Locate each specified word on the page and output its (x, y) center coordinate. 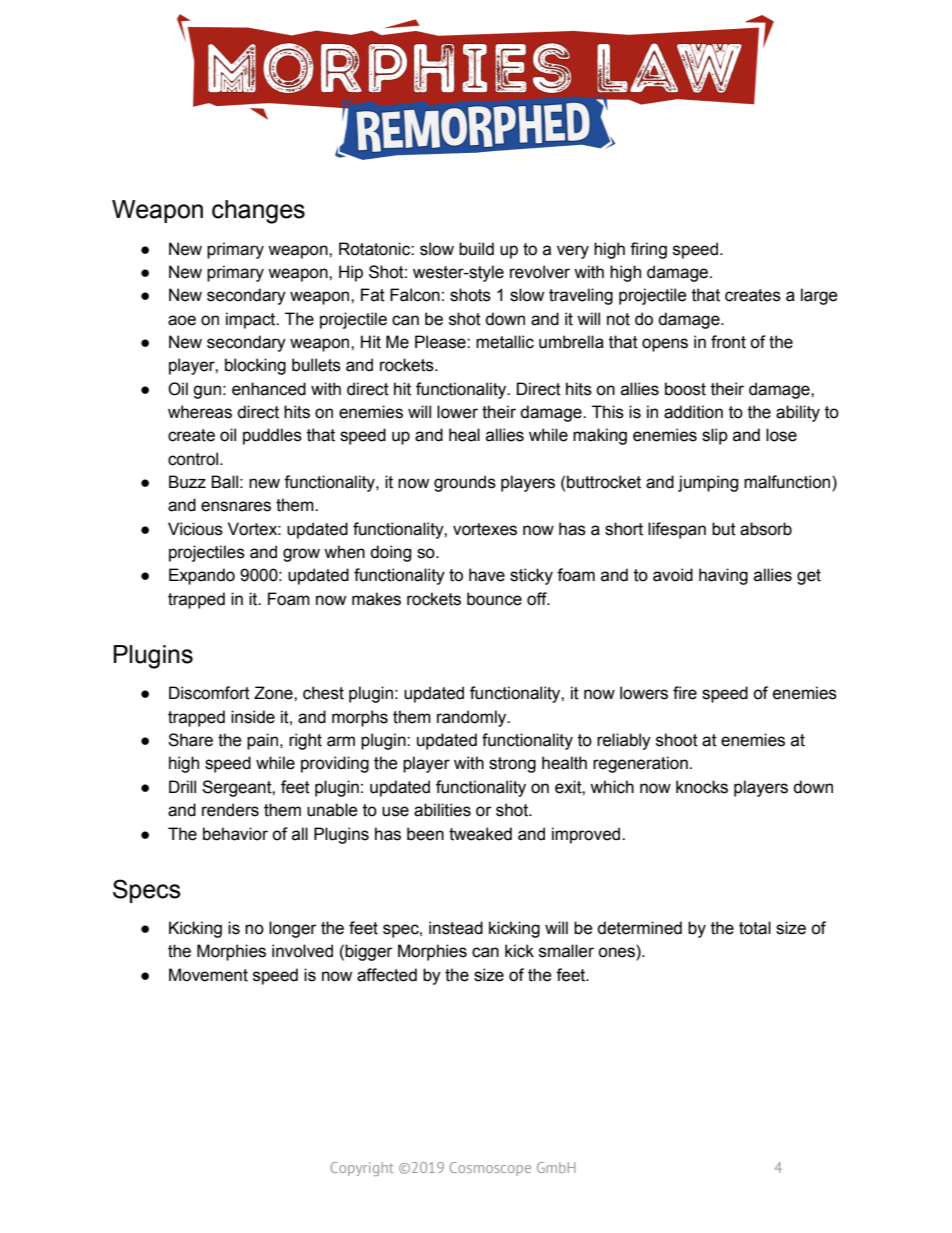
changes (258, 212)
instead (456, 928)
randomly (473, 718)
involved (302, 951)
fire (685, 693)
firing (648, 250)
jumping (708, 483)
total (755, 928)
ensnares (236, 506)
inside (253, 717)
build (476, 249)
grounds (465, 483)
